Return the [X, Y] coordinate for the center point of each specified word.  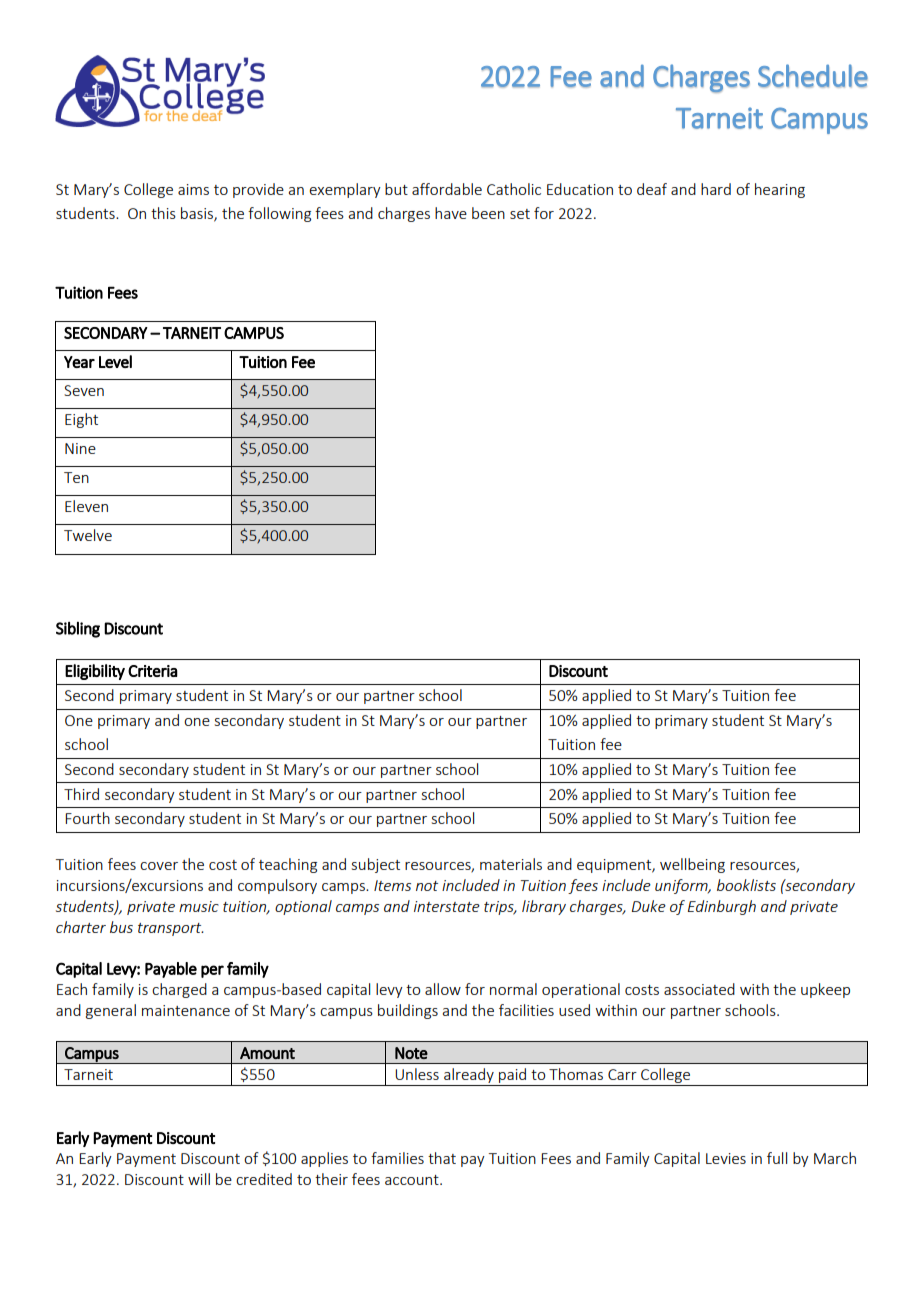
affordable [447, 189]
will [199, 1179]
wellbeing [692, 865]
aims [193, 189]
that [442, 1158]
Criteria [153, 671]
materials [511, 864]
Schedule [813, 76]
